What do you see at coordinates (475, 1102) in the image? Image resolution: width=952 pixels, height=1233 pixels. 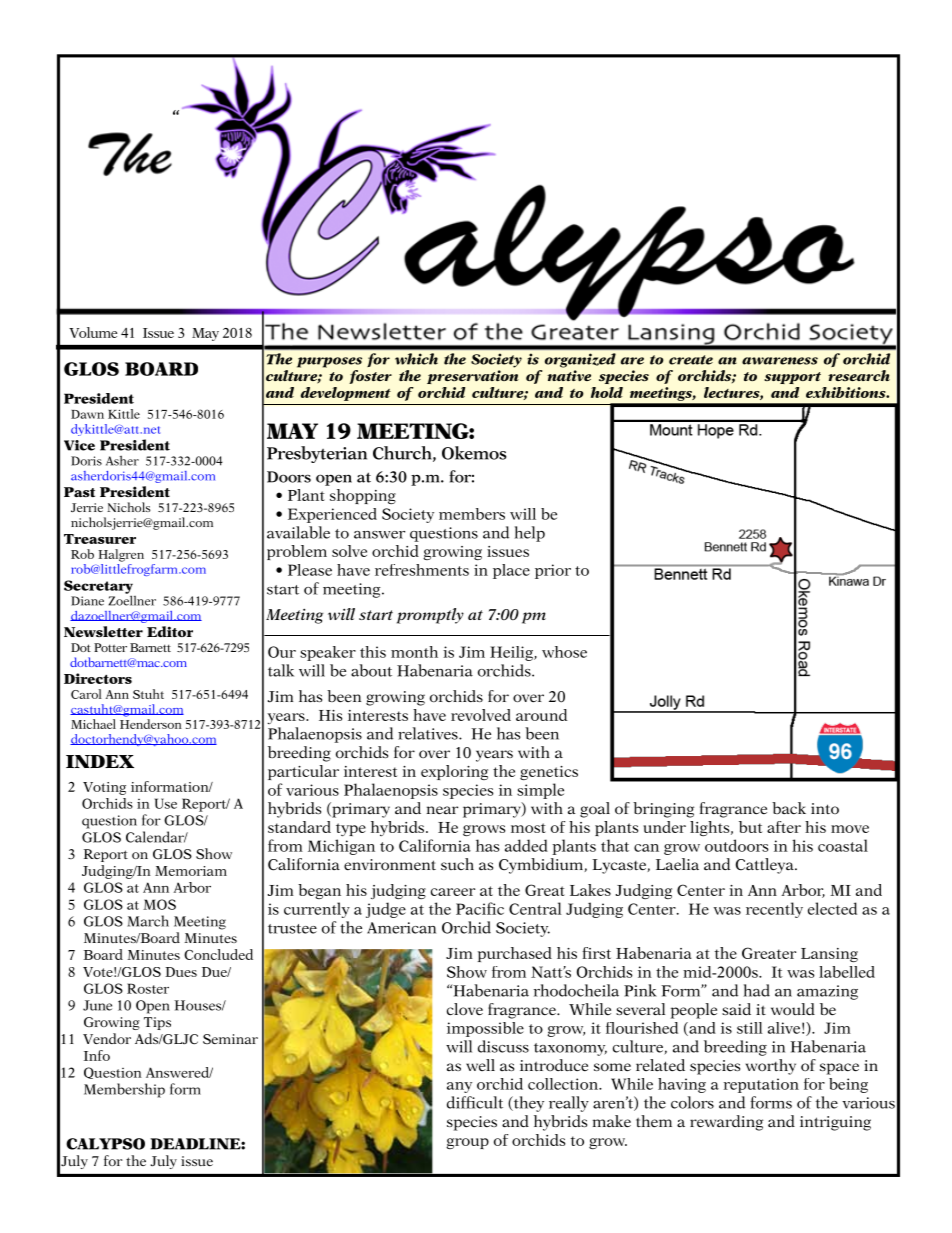 I see `difficult` at bounding box center [475, 1102].
